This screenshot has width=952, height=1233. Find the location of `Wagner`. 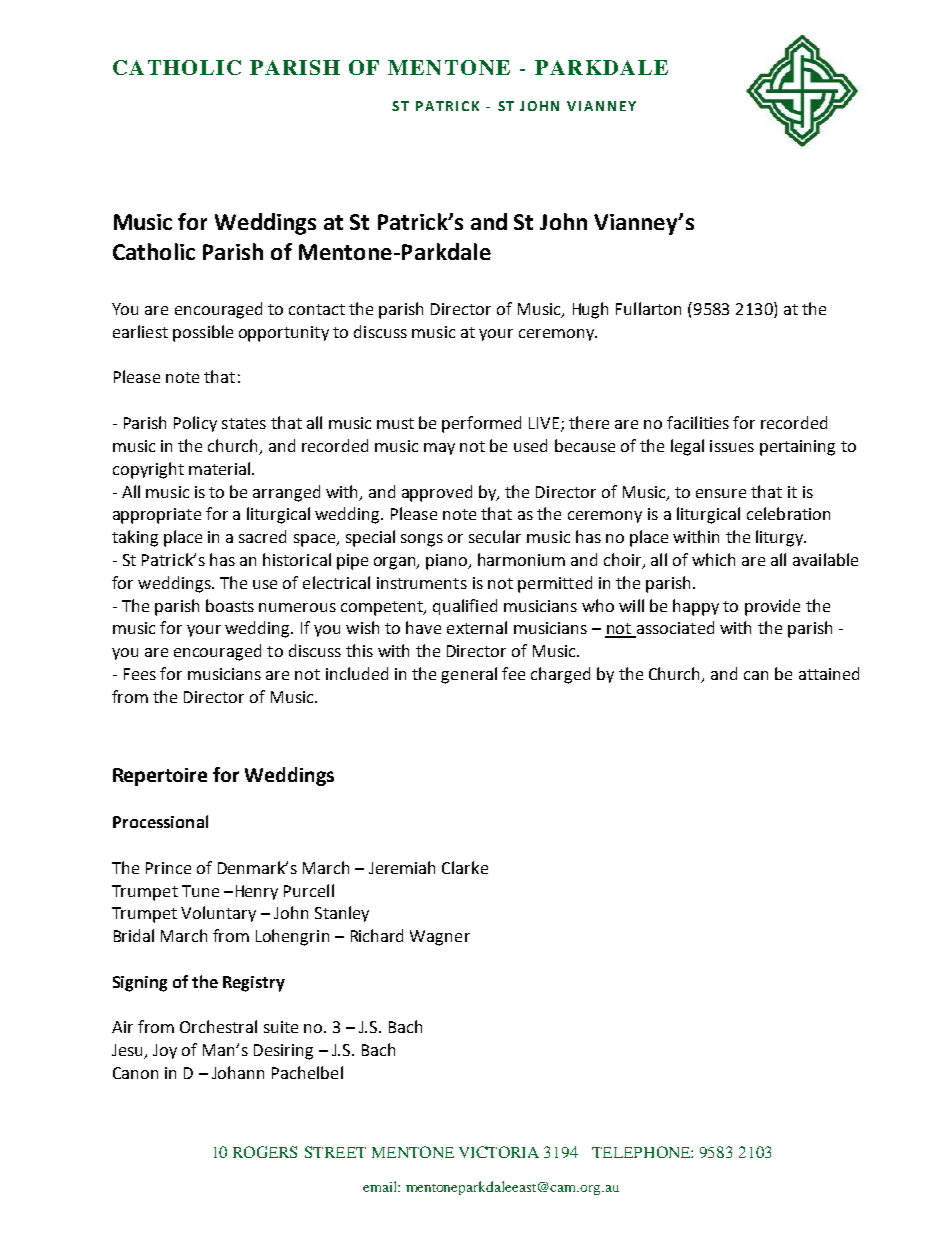

Wagner is located at coordinates (440, 938).
